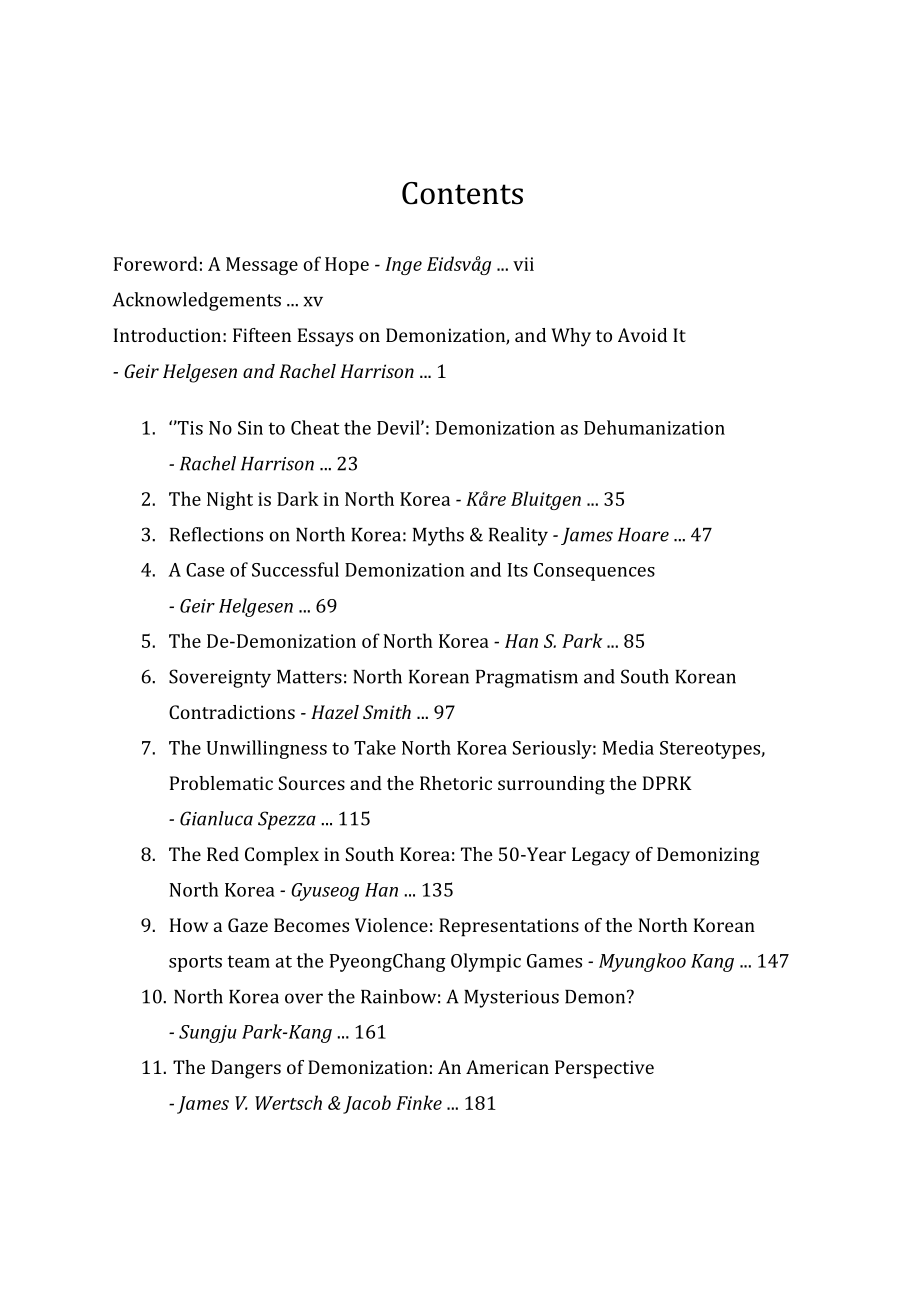 The height and width of the screenshot is (1308, 924). What do you see at coordinates (403, 266) in the screenshot?
I see `Inge` at bounding box center [403, 266].
